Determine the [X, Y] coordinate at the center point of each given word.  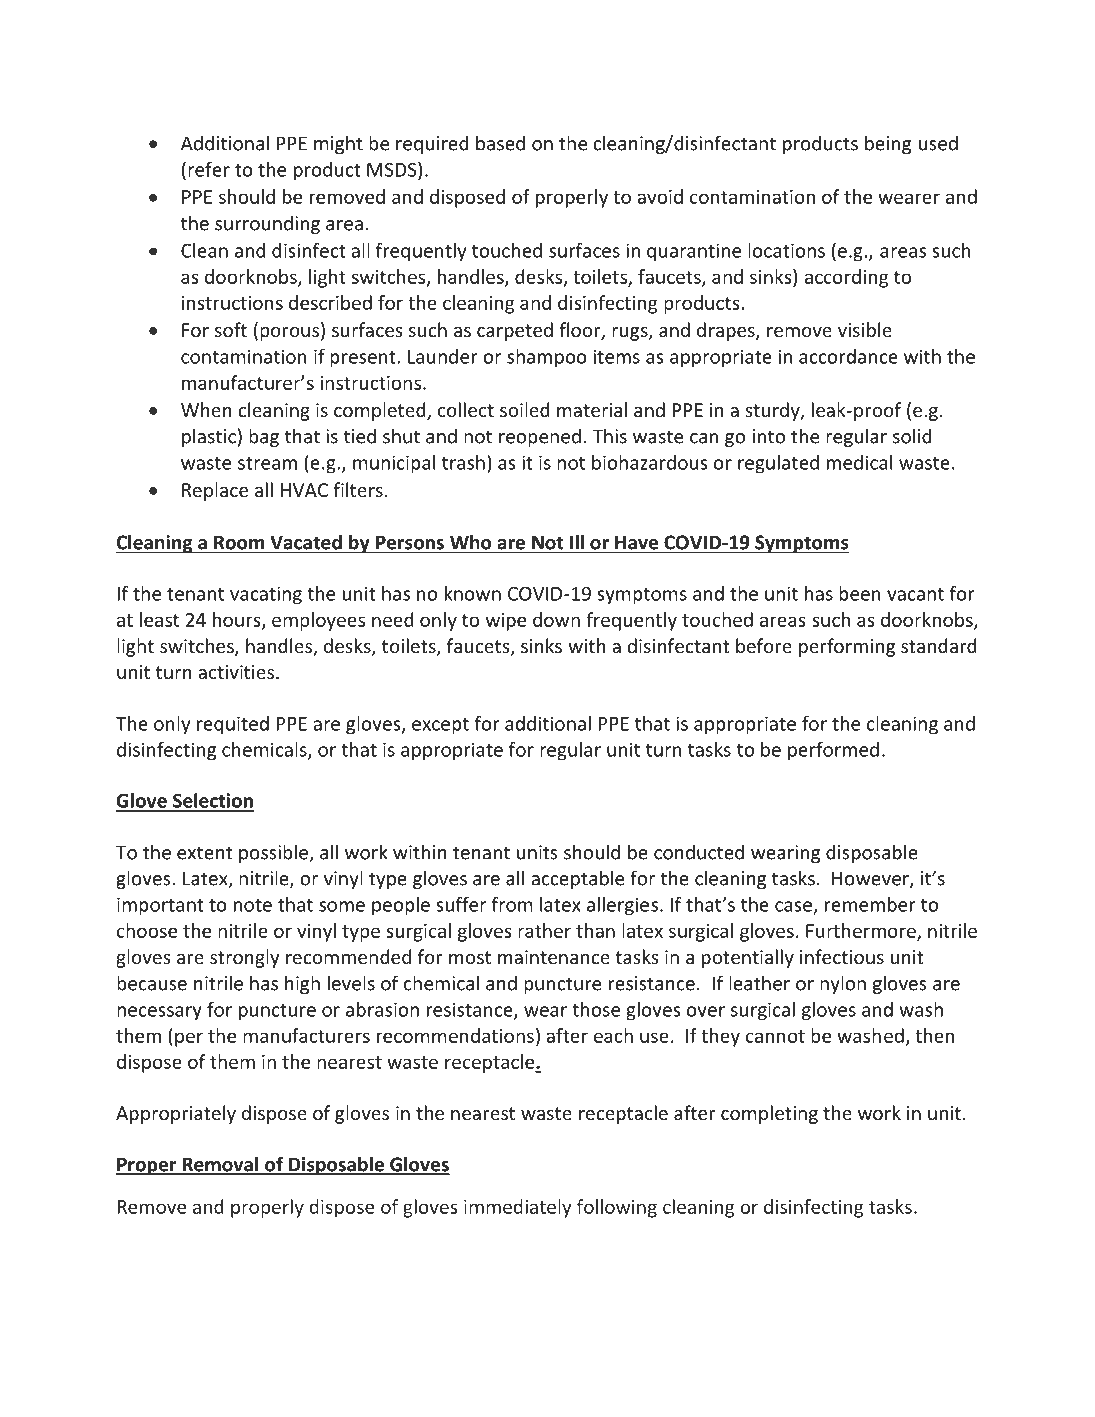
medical [859, 462]
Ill [577, 543]
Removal [220, 1165]
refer [209, 169]
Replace [215, 491]
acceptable [577, 879]
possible [274, 853]
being [888, 144]
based [500, 143]
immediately [518, 1208]
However [871, 879]
